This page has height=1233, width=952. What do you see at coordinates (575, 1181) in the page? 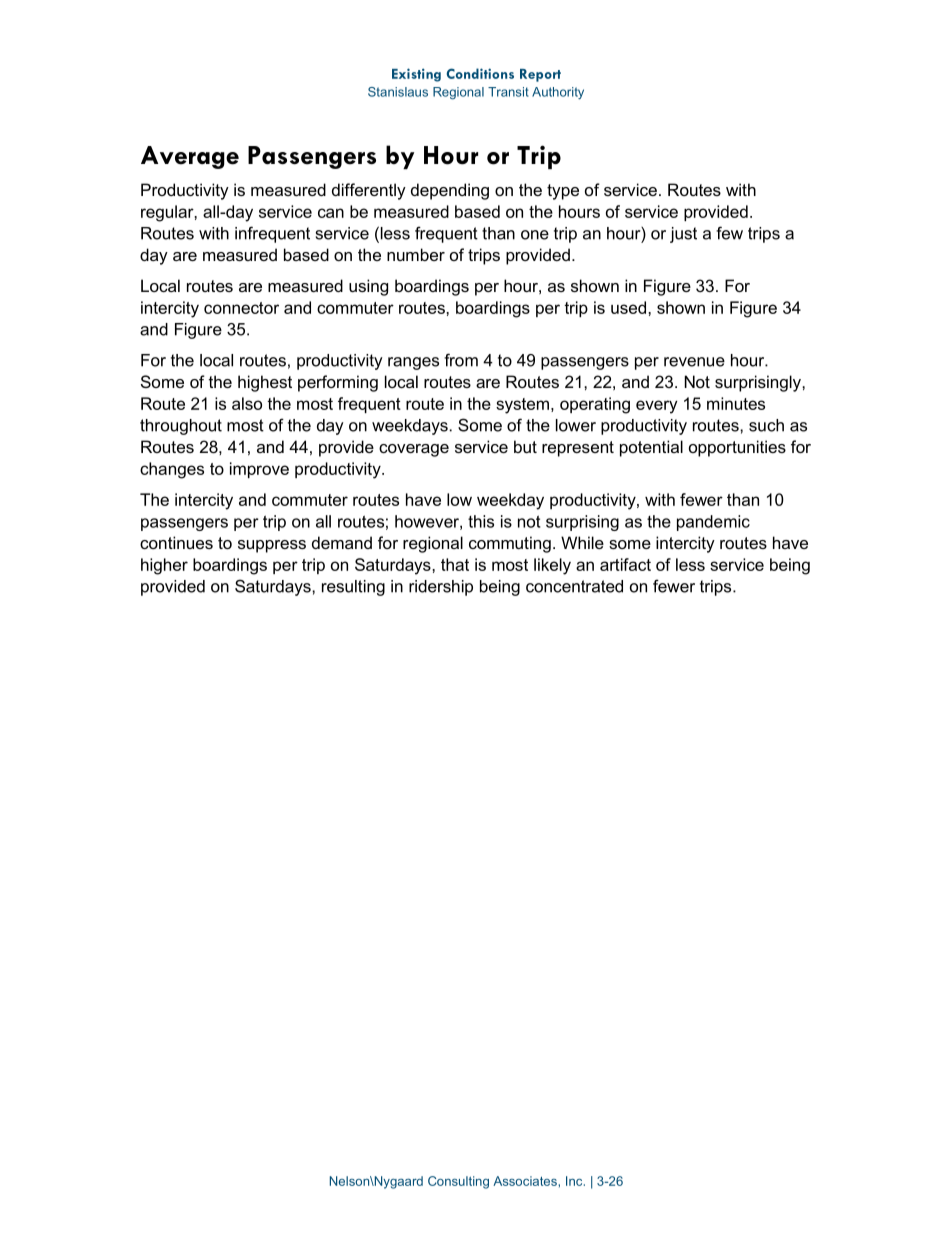
I see `Inc` at bounding box center [575, 1181].
